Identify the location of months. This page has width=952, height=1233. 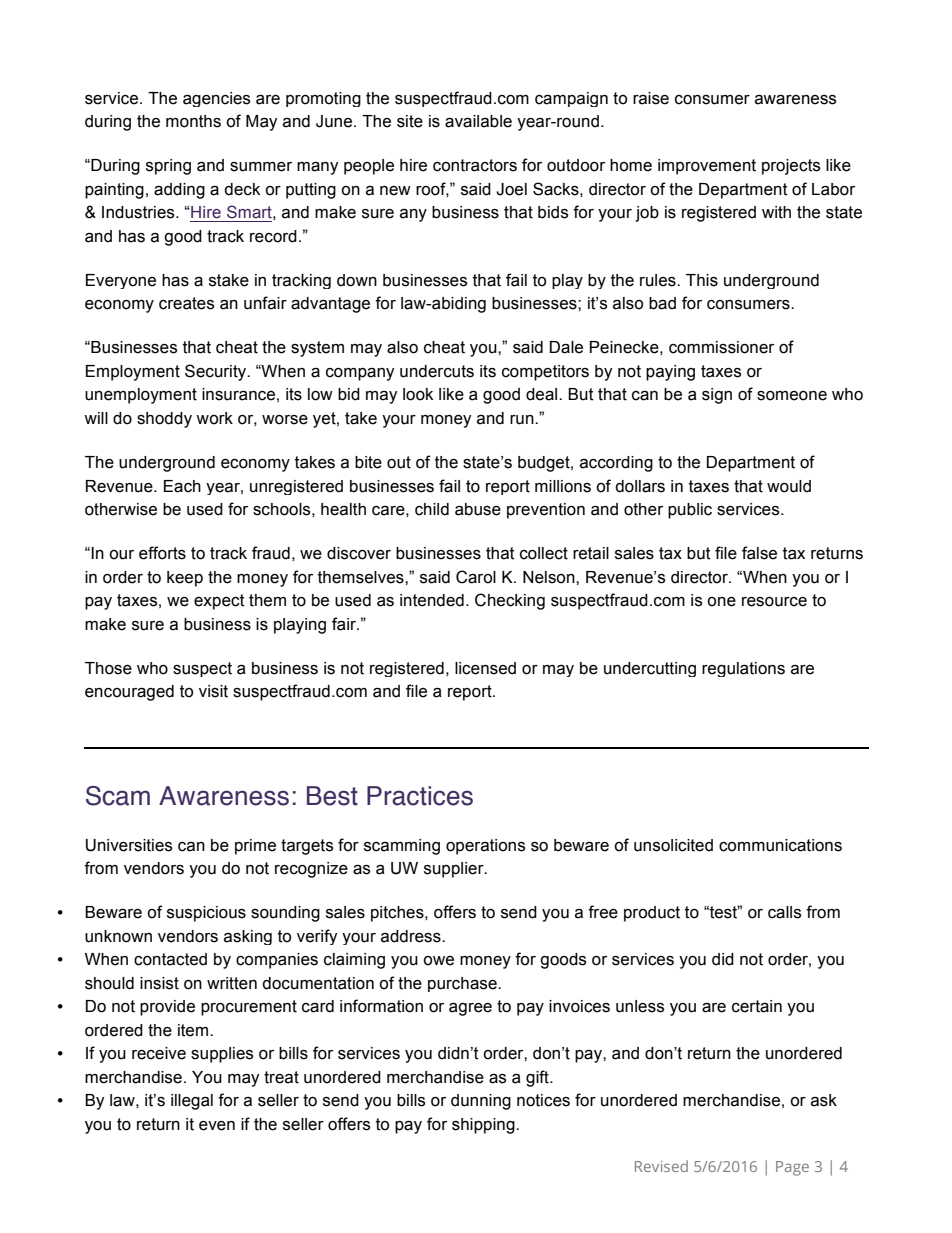
(193, 121).
